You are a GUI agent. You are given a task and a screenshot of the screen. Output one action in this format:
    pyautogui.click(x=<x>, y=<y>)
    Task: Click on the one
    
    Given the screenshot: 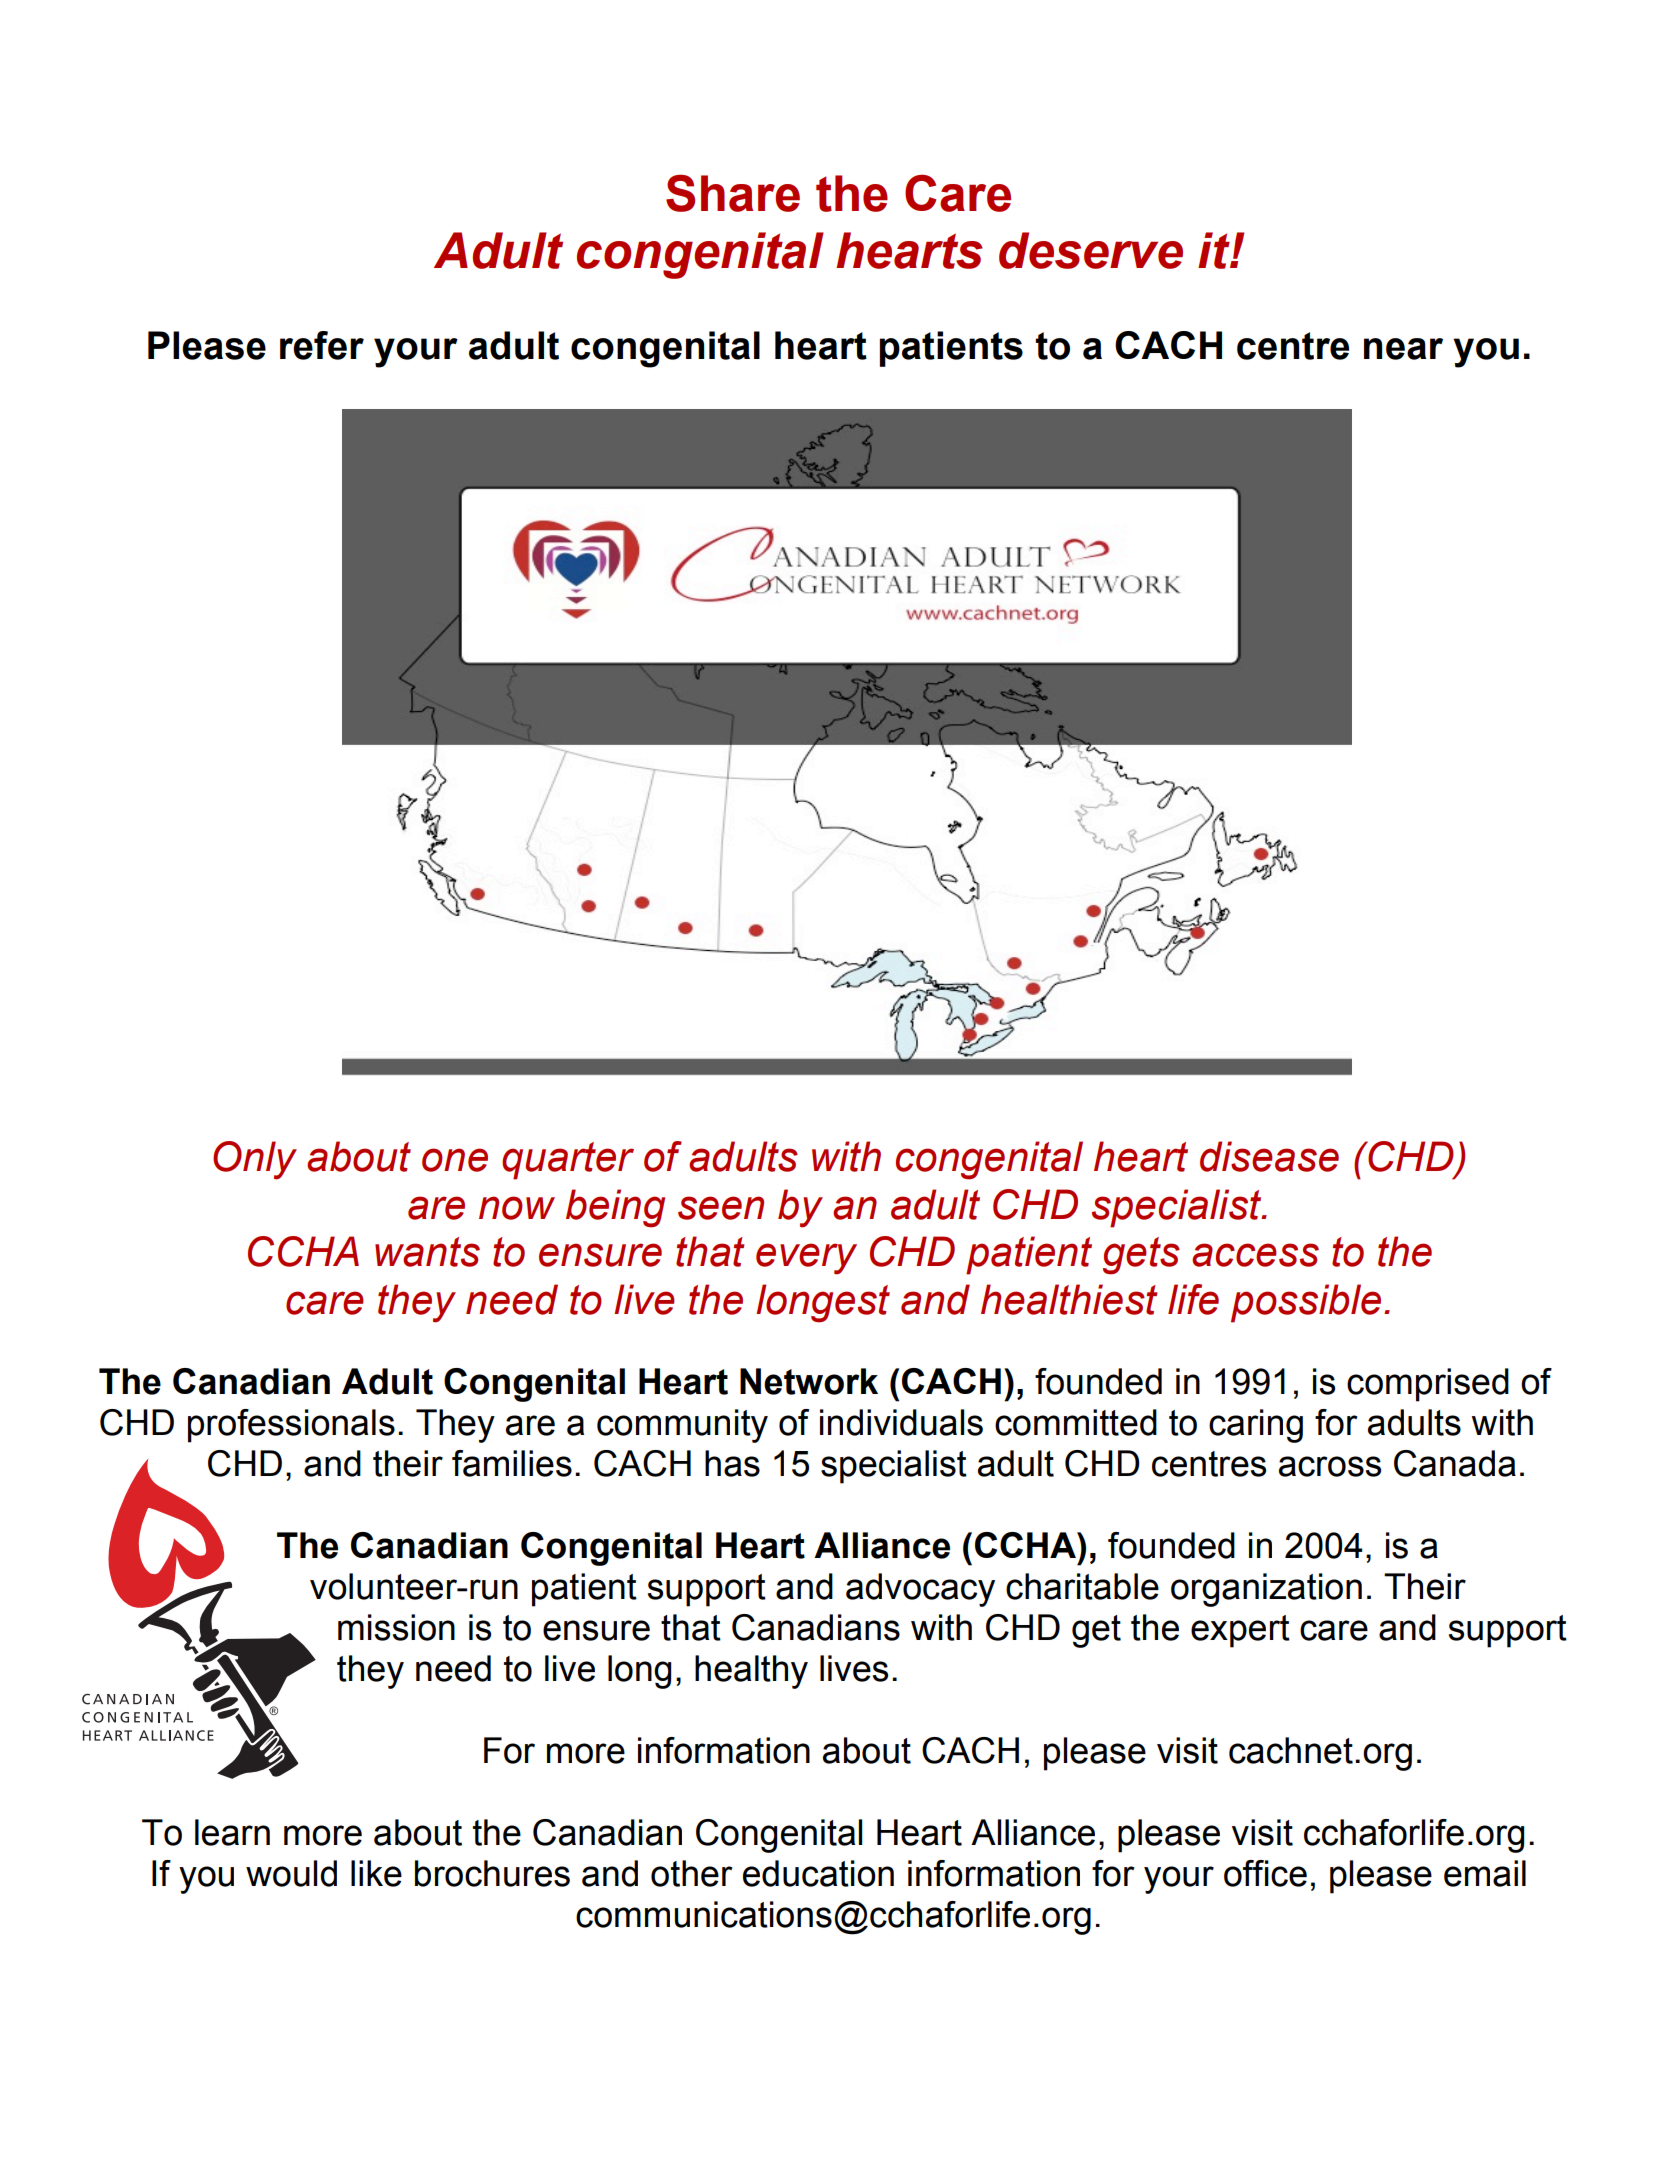 What is the action you would take?
    pyautogui.click(x=455, y=1160)
